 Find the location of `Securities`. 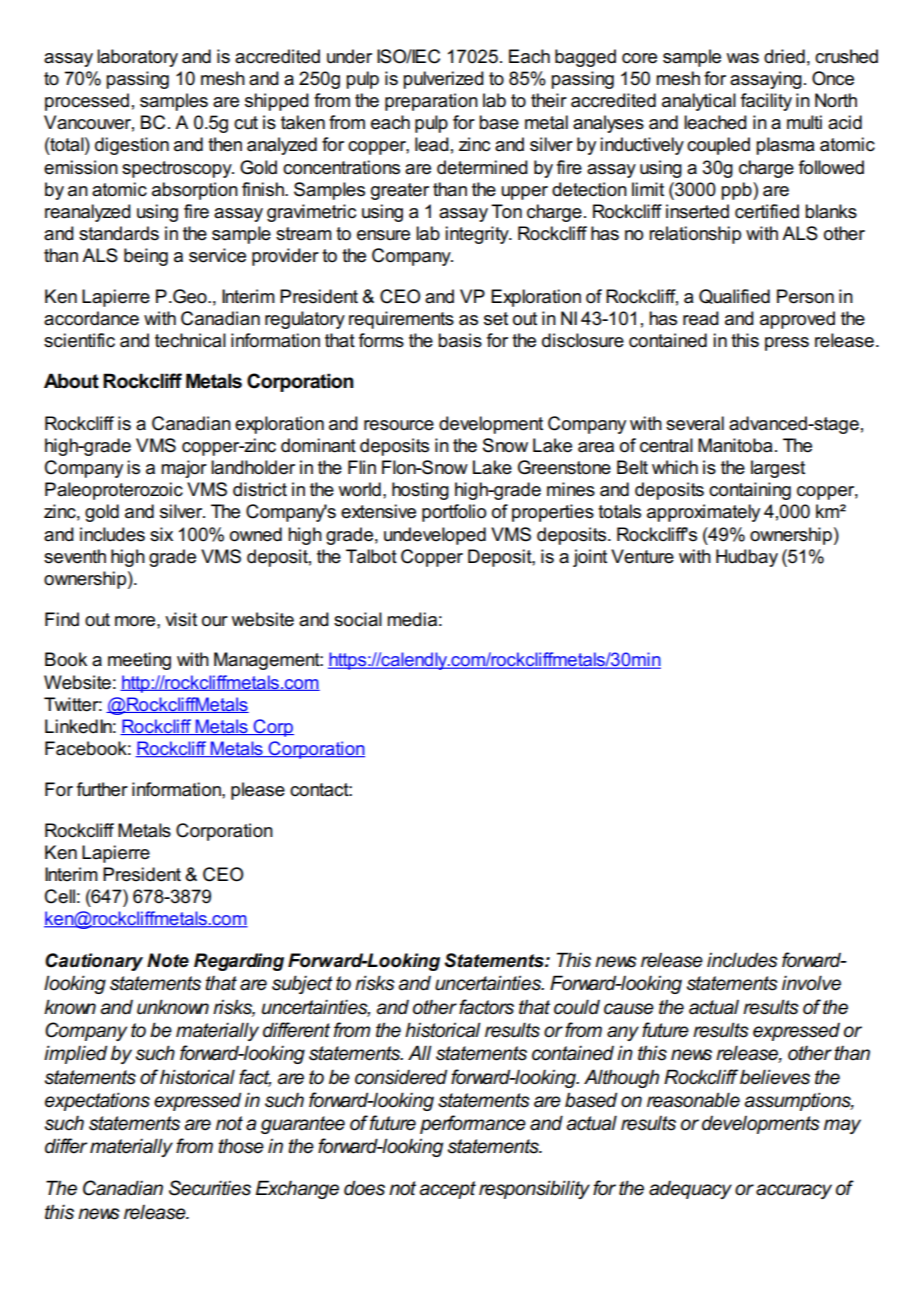

Securities is located at coordinates (210, 1188).
